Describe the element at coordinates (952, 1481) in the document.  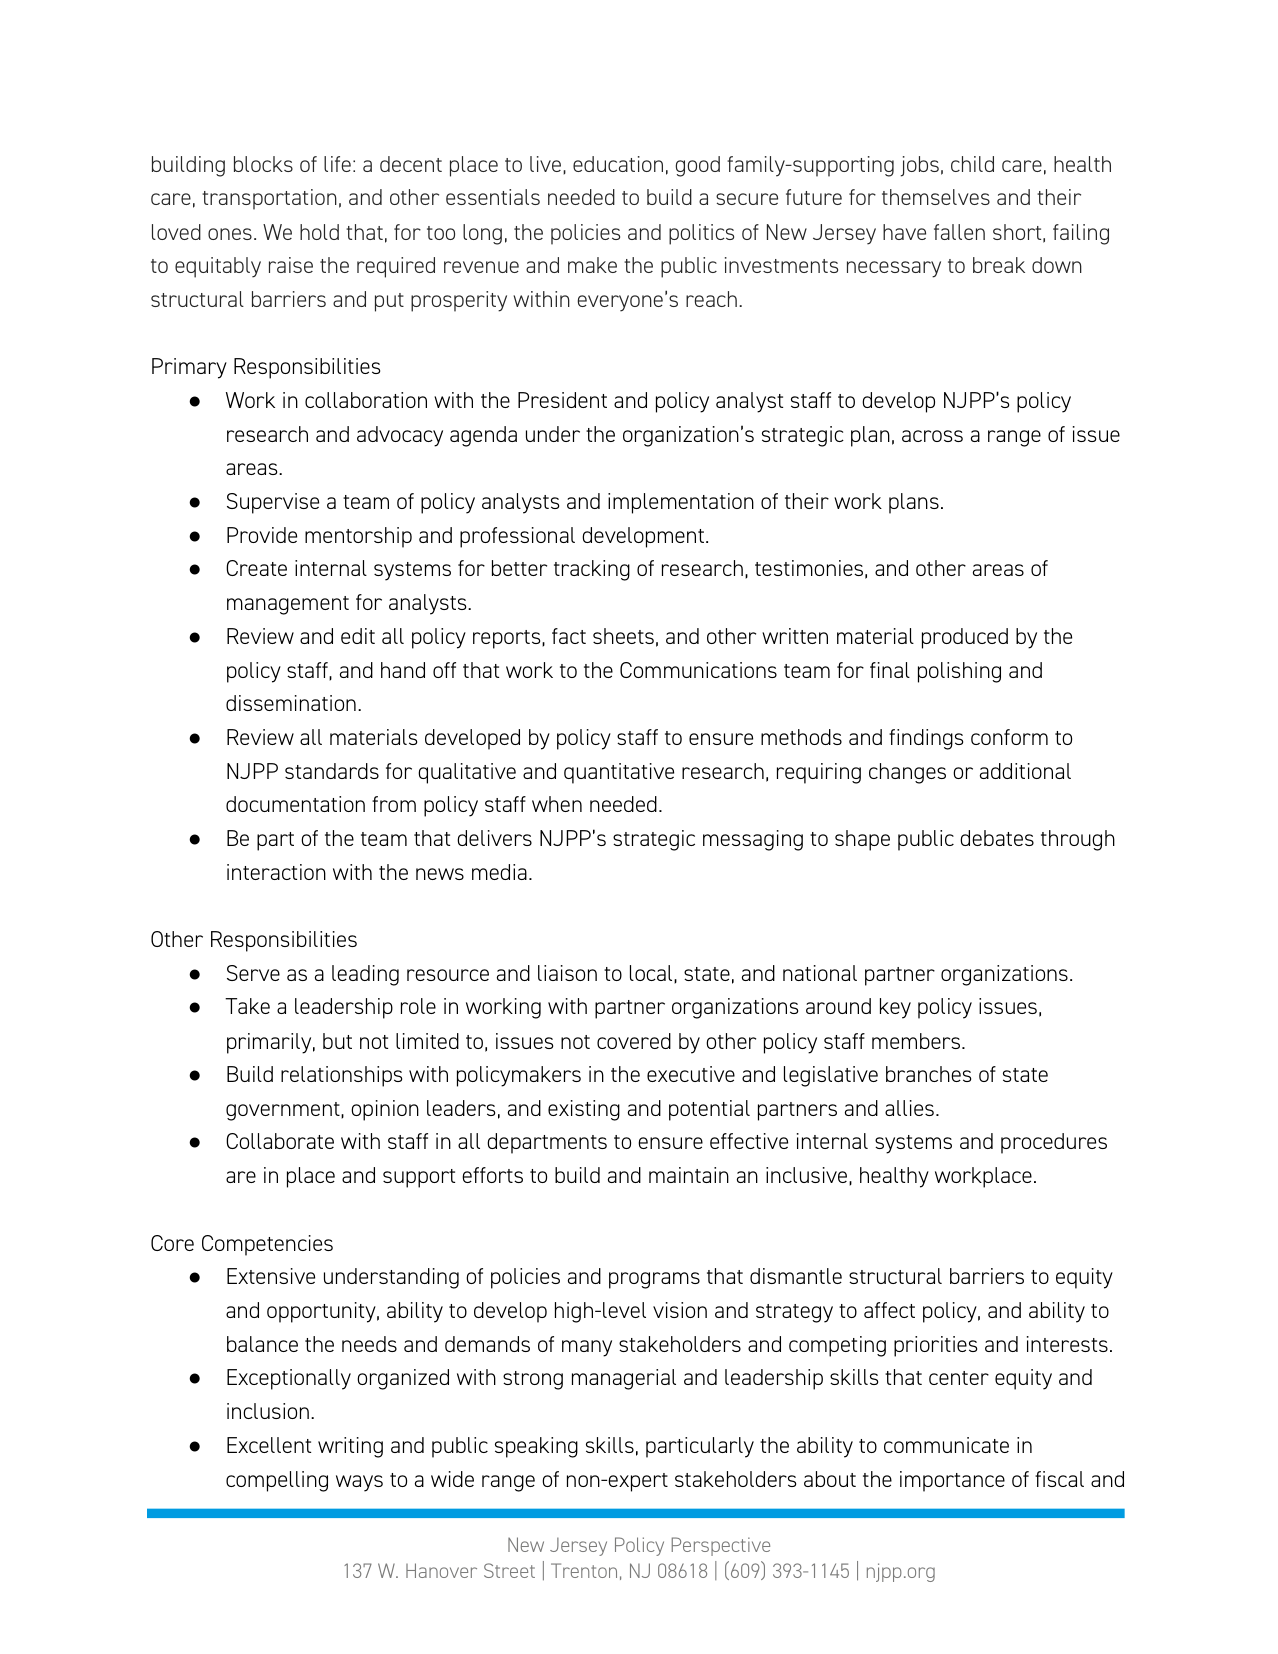
I see `importance` at that location.
